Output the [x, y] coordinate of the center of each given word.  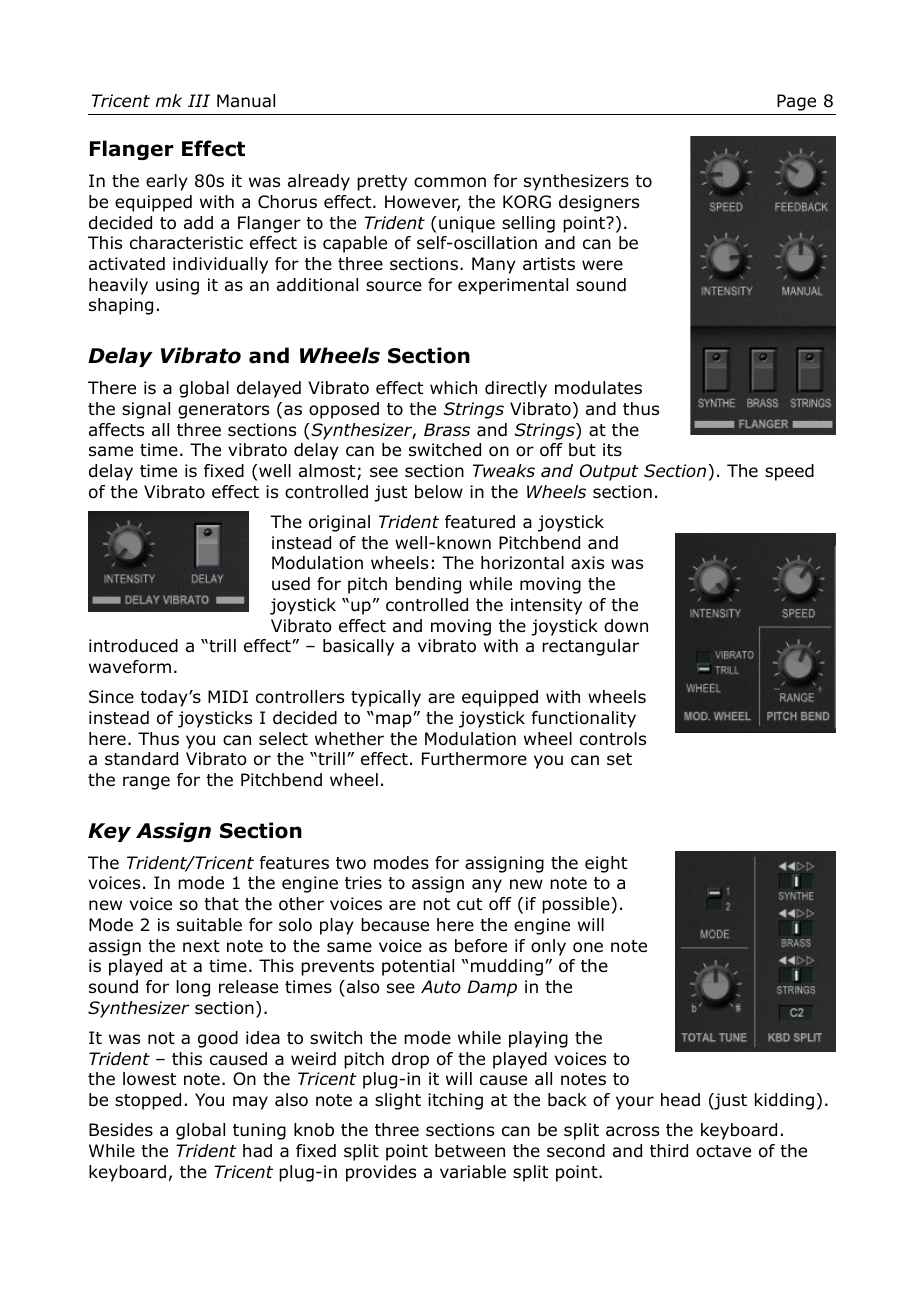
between [470, 1151]
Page [796, 102]
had [257, 1151]
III [199, 100]
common [450, 182]
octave [723, 1151]
